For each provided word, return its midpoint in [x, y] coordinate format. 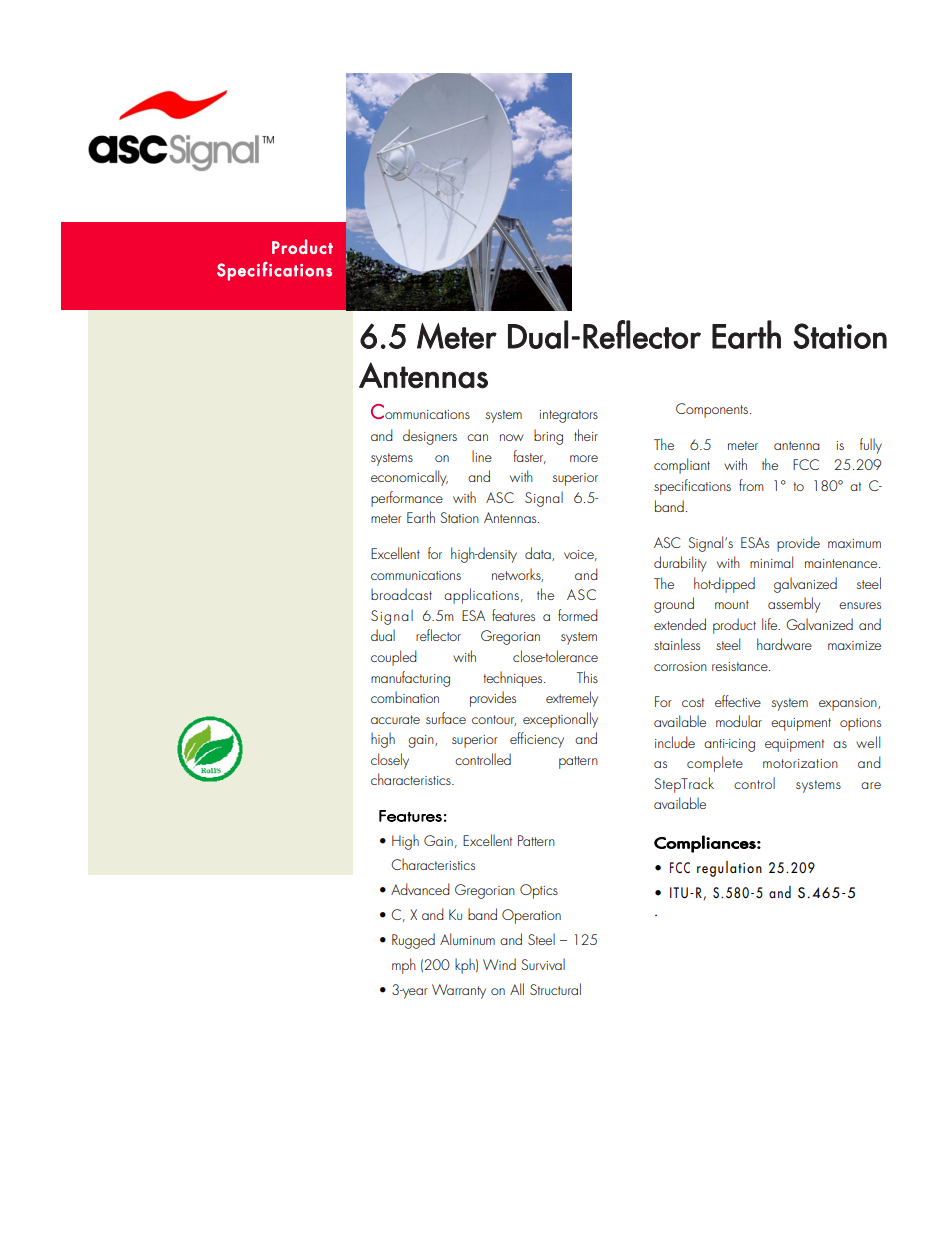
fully [871, 446]
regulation [729, 869]
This [587, 677]
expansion [849, 704]
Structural [555, 989]
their [586, 435]
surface [446, 718]
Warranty [459, 991]
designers [430, 437]
